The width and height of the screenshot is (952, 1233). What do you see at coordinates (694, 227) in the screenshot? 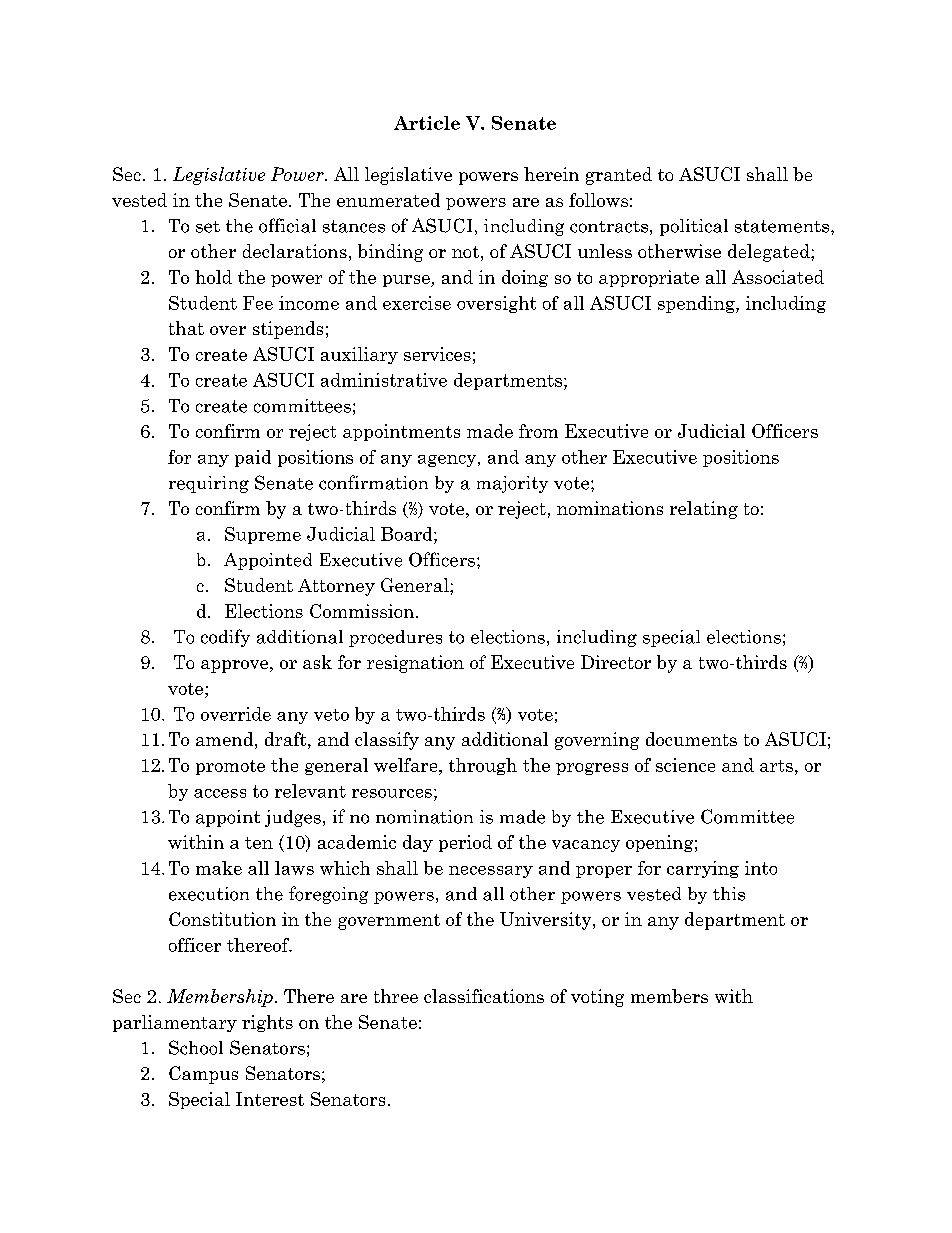
I see `political` at bounding box center [694, 227].
